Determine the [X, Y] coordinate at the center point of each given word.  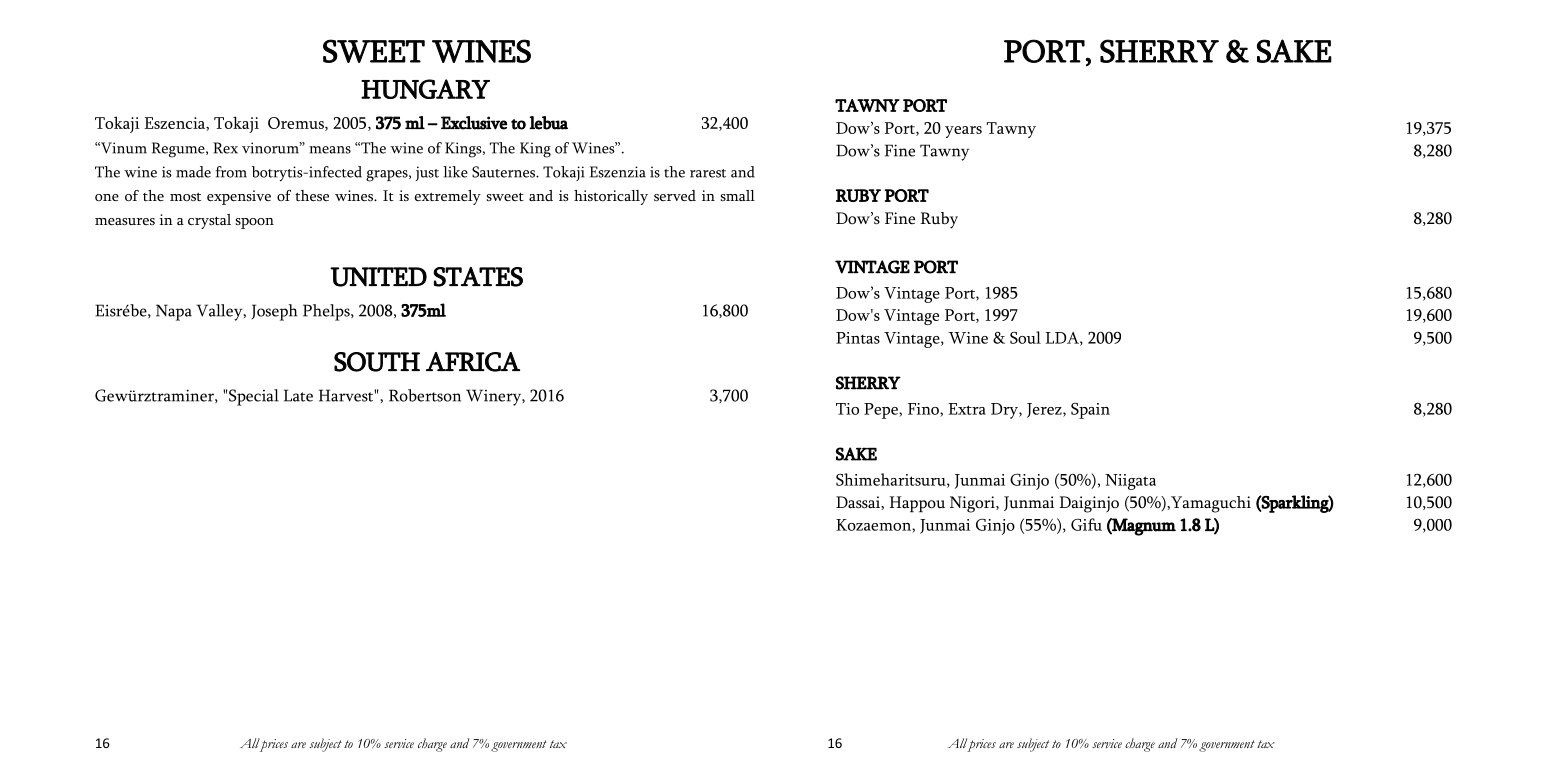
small [738, 195]
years [963, 132]
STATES [478, 277]
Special [254, 397]
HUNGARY [425, 89]
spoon [255, 223]
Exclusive [474, 123]
